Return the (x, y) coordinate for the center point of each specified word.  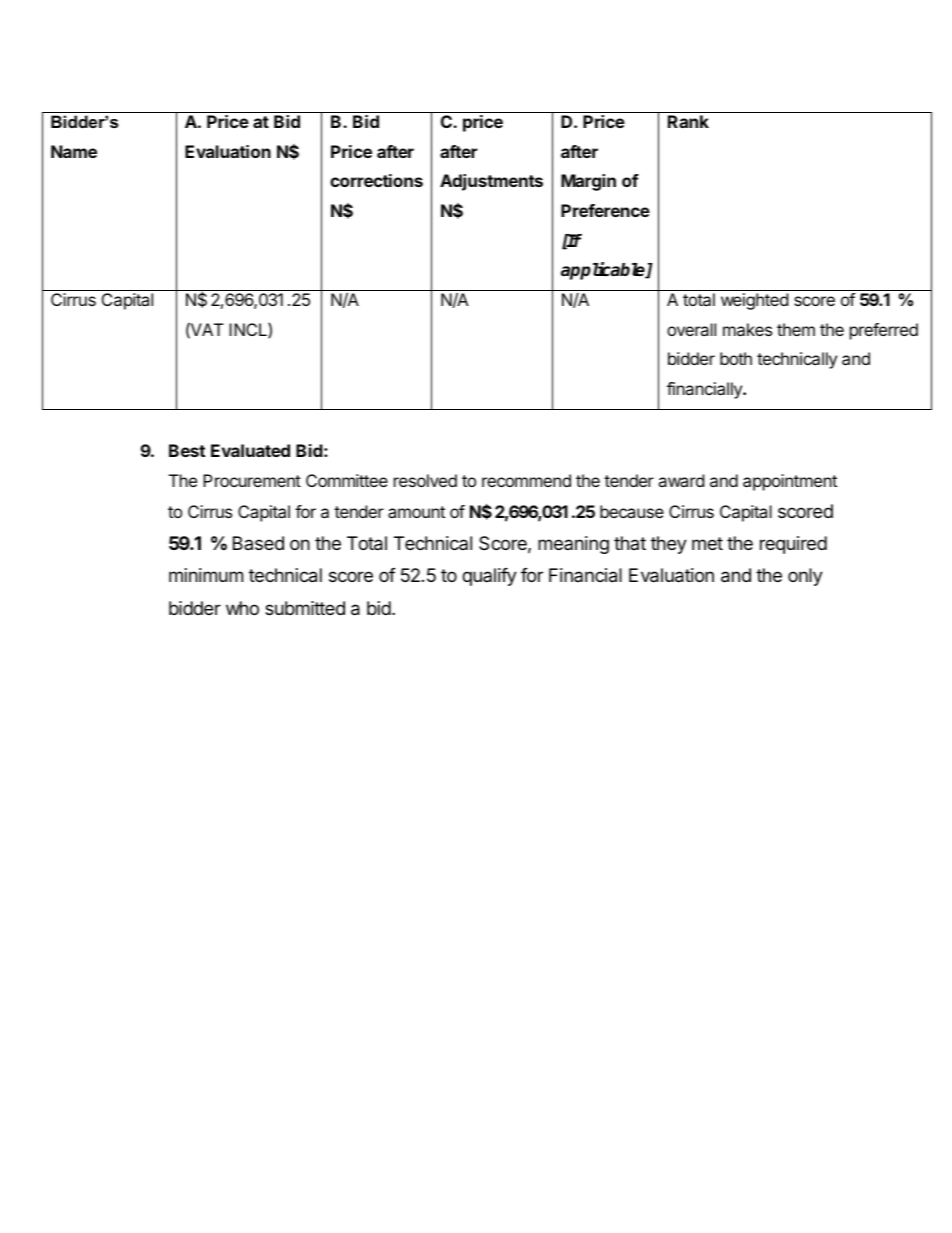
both (736, 358)
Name (74, 151)
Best (187, 450)
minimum (206, 575)
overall (691, 329)
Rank (688, 121)
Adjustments (491, 182)
